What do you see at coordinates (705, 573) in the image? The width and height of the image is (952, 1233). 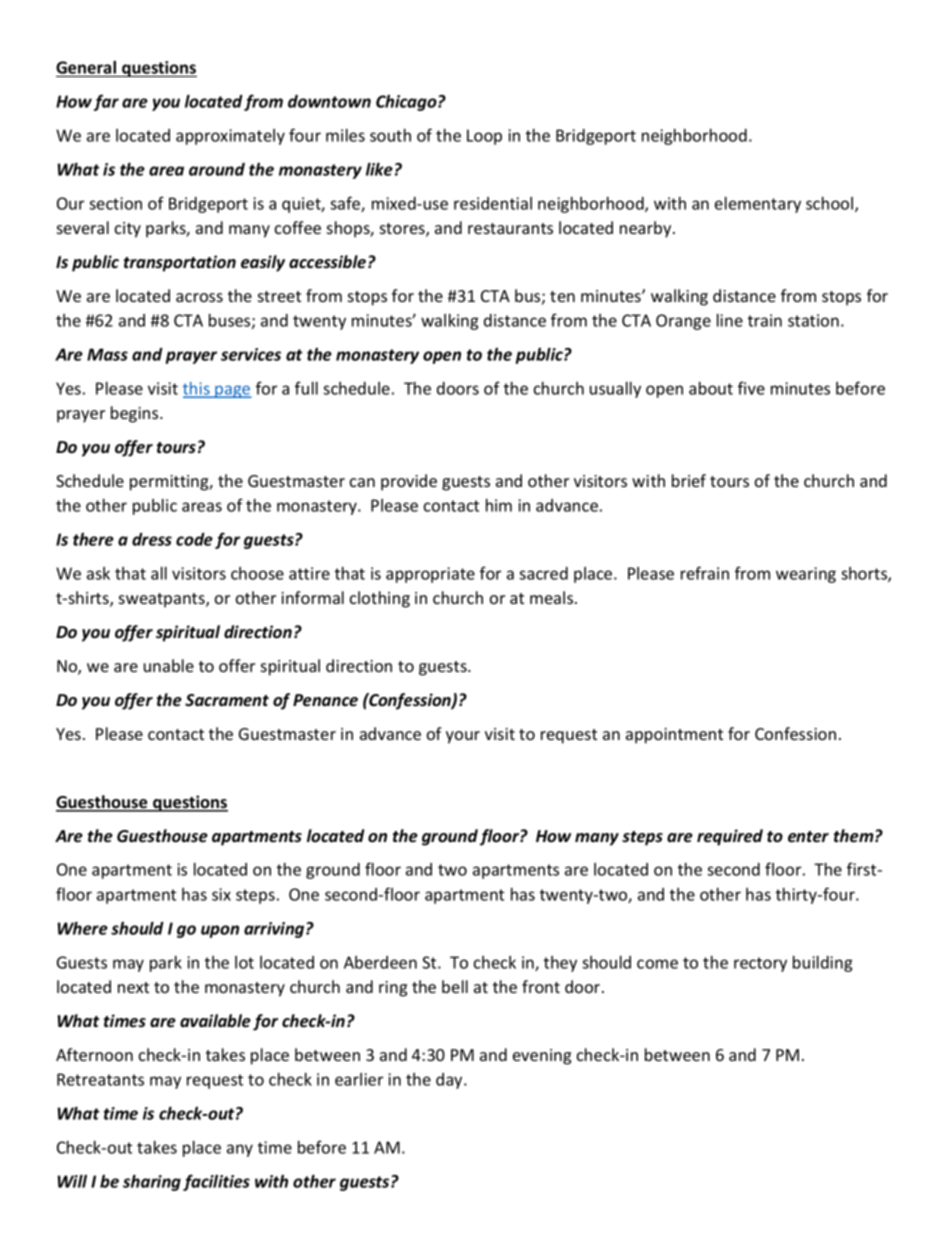 I see `refrain` at bounding box center [705, 573].
